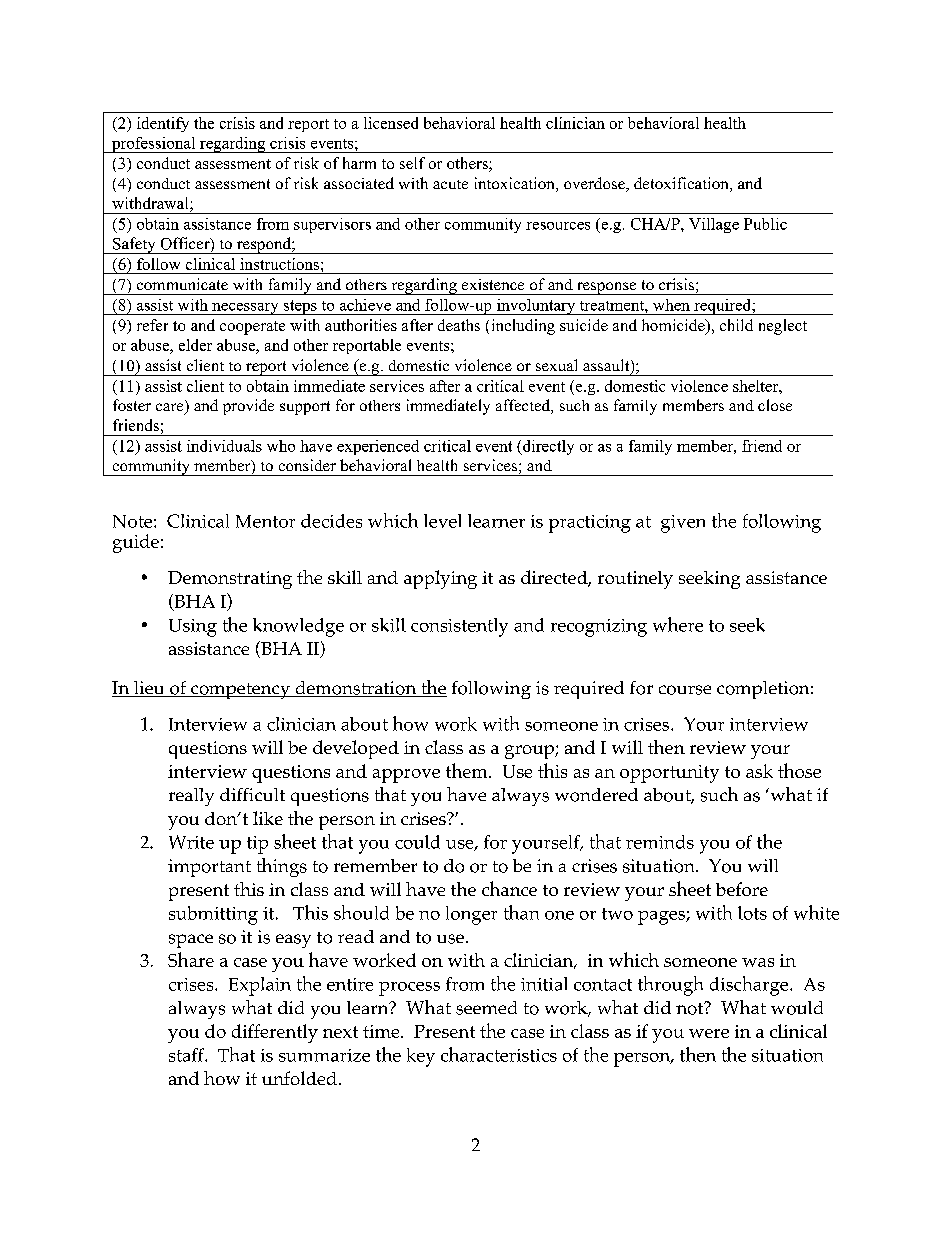 This screenshot has width=952, height=1233. I want to click on detoxification, so click(682, 184).
